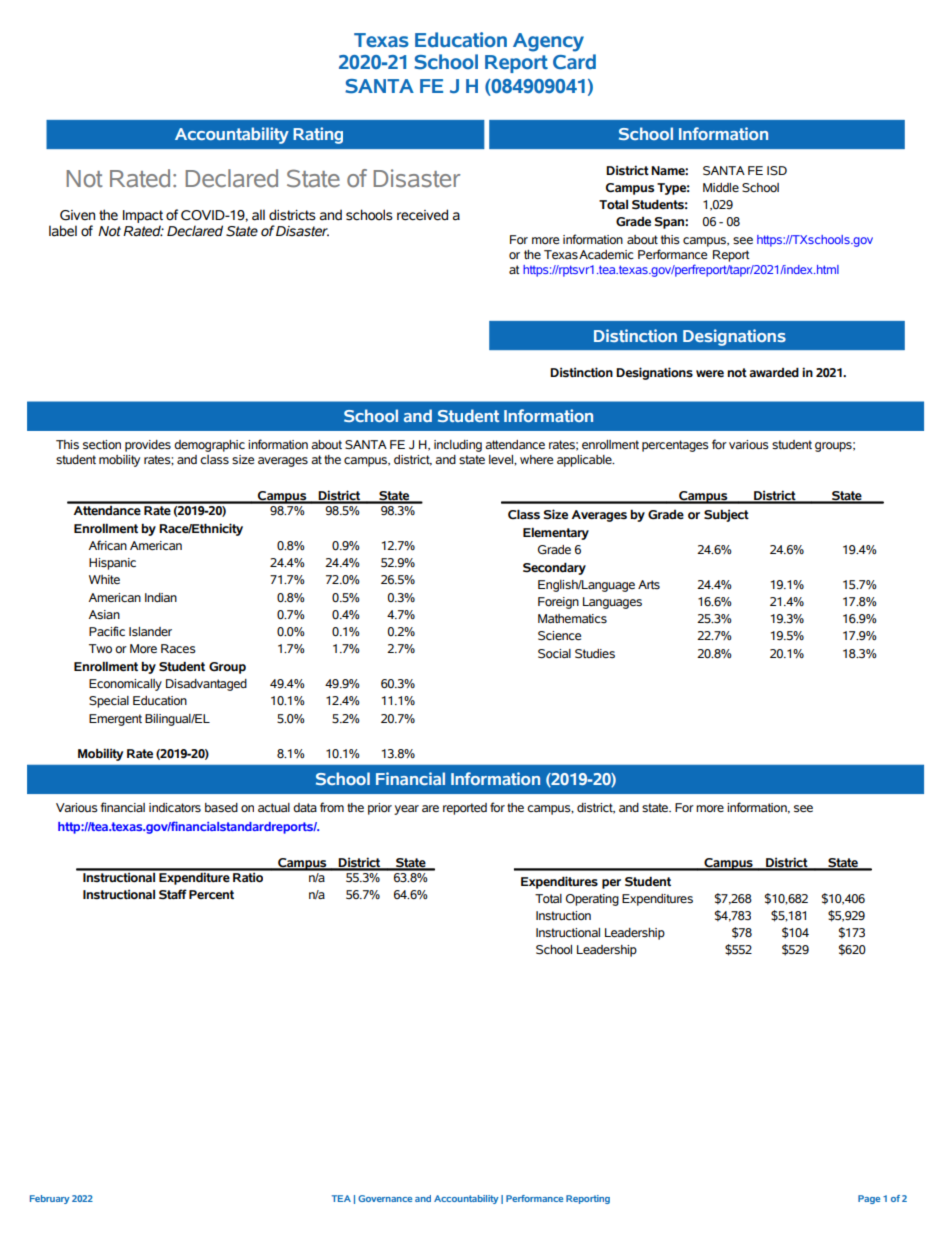 This screenshot has width=952, height=1233. Describe the element at coordinates (148, 446) in the screenshot. I see `provides` at that location.
